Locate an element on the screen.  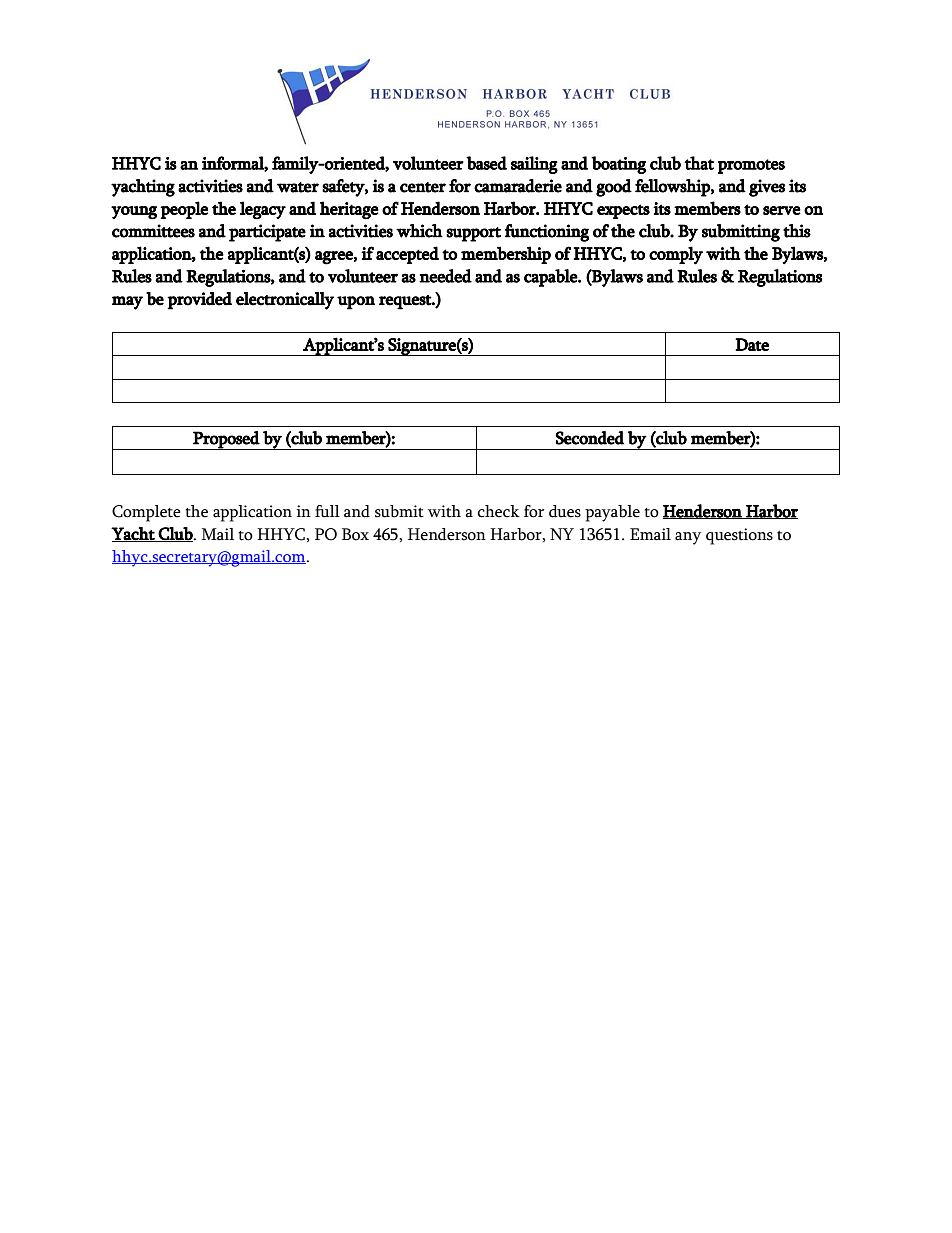
participate is located at coordinates (267, 233).
